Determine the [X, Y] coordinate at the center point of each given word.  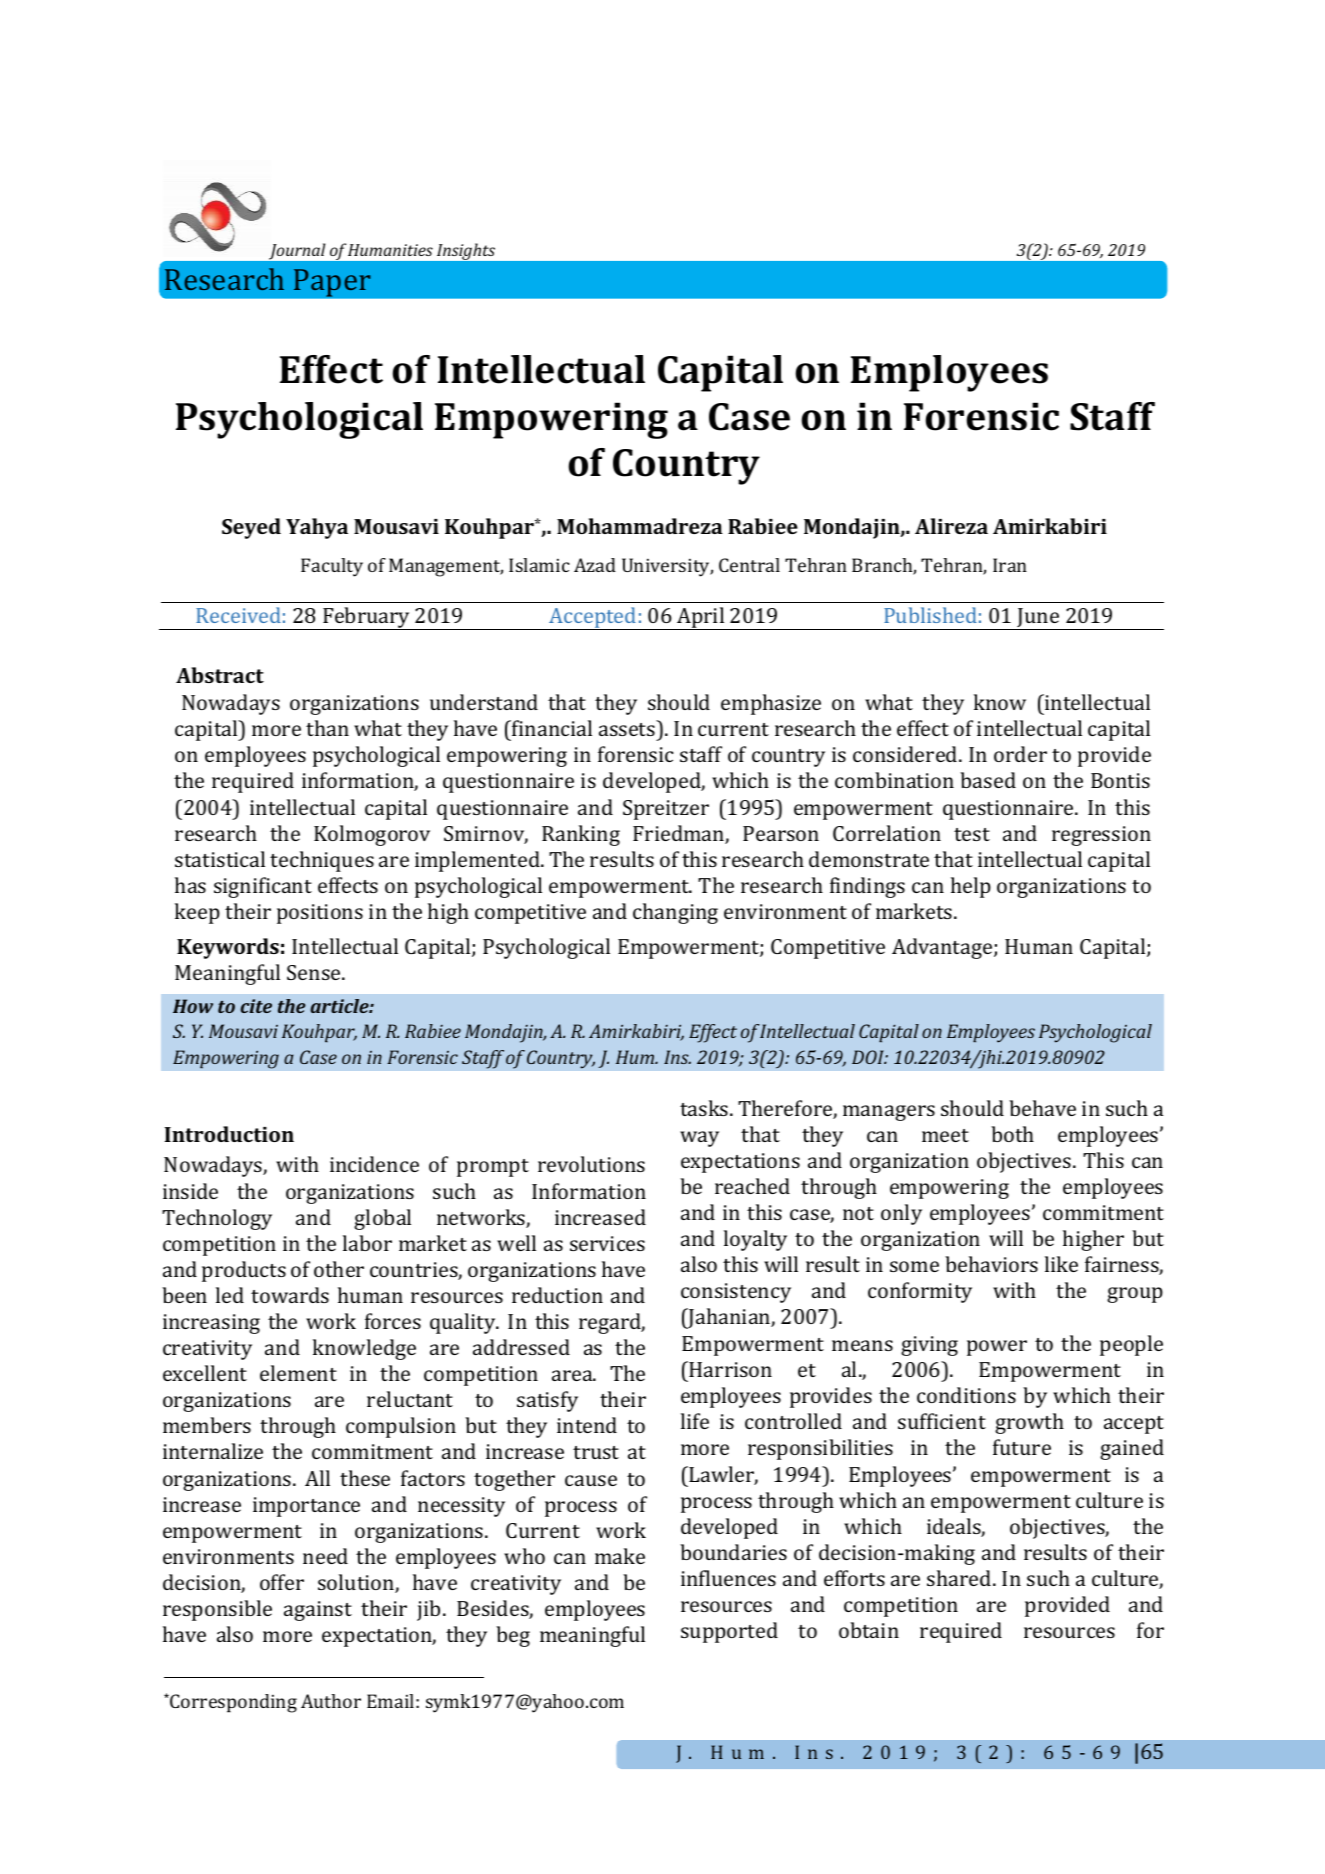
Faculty [332, 567]
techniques [322, 861]
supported [729, 1632]
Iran [1010, 565]
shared [960, 1578]
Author [331, 1701]
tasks [705, 1108]
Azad [595, 565]
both [1012, 1134]
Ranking [581, 835]
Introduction [229, 1134]
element [298, 1373]
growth [1029, 1423]
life [695, 1421]
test [972, 834]
